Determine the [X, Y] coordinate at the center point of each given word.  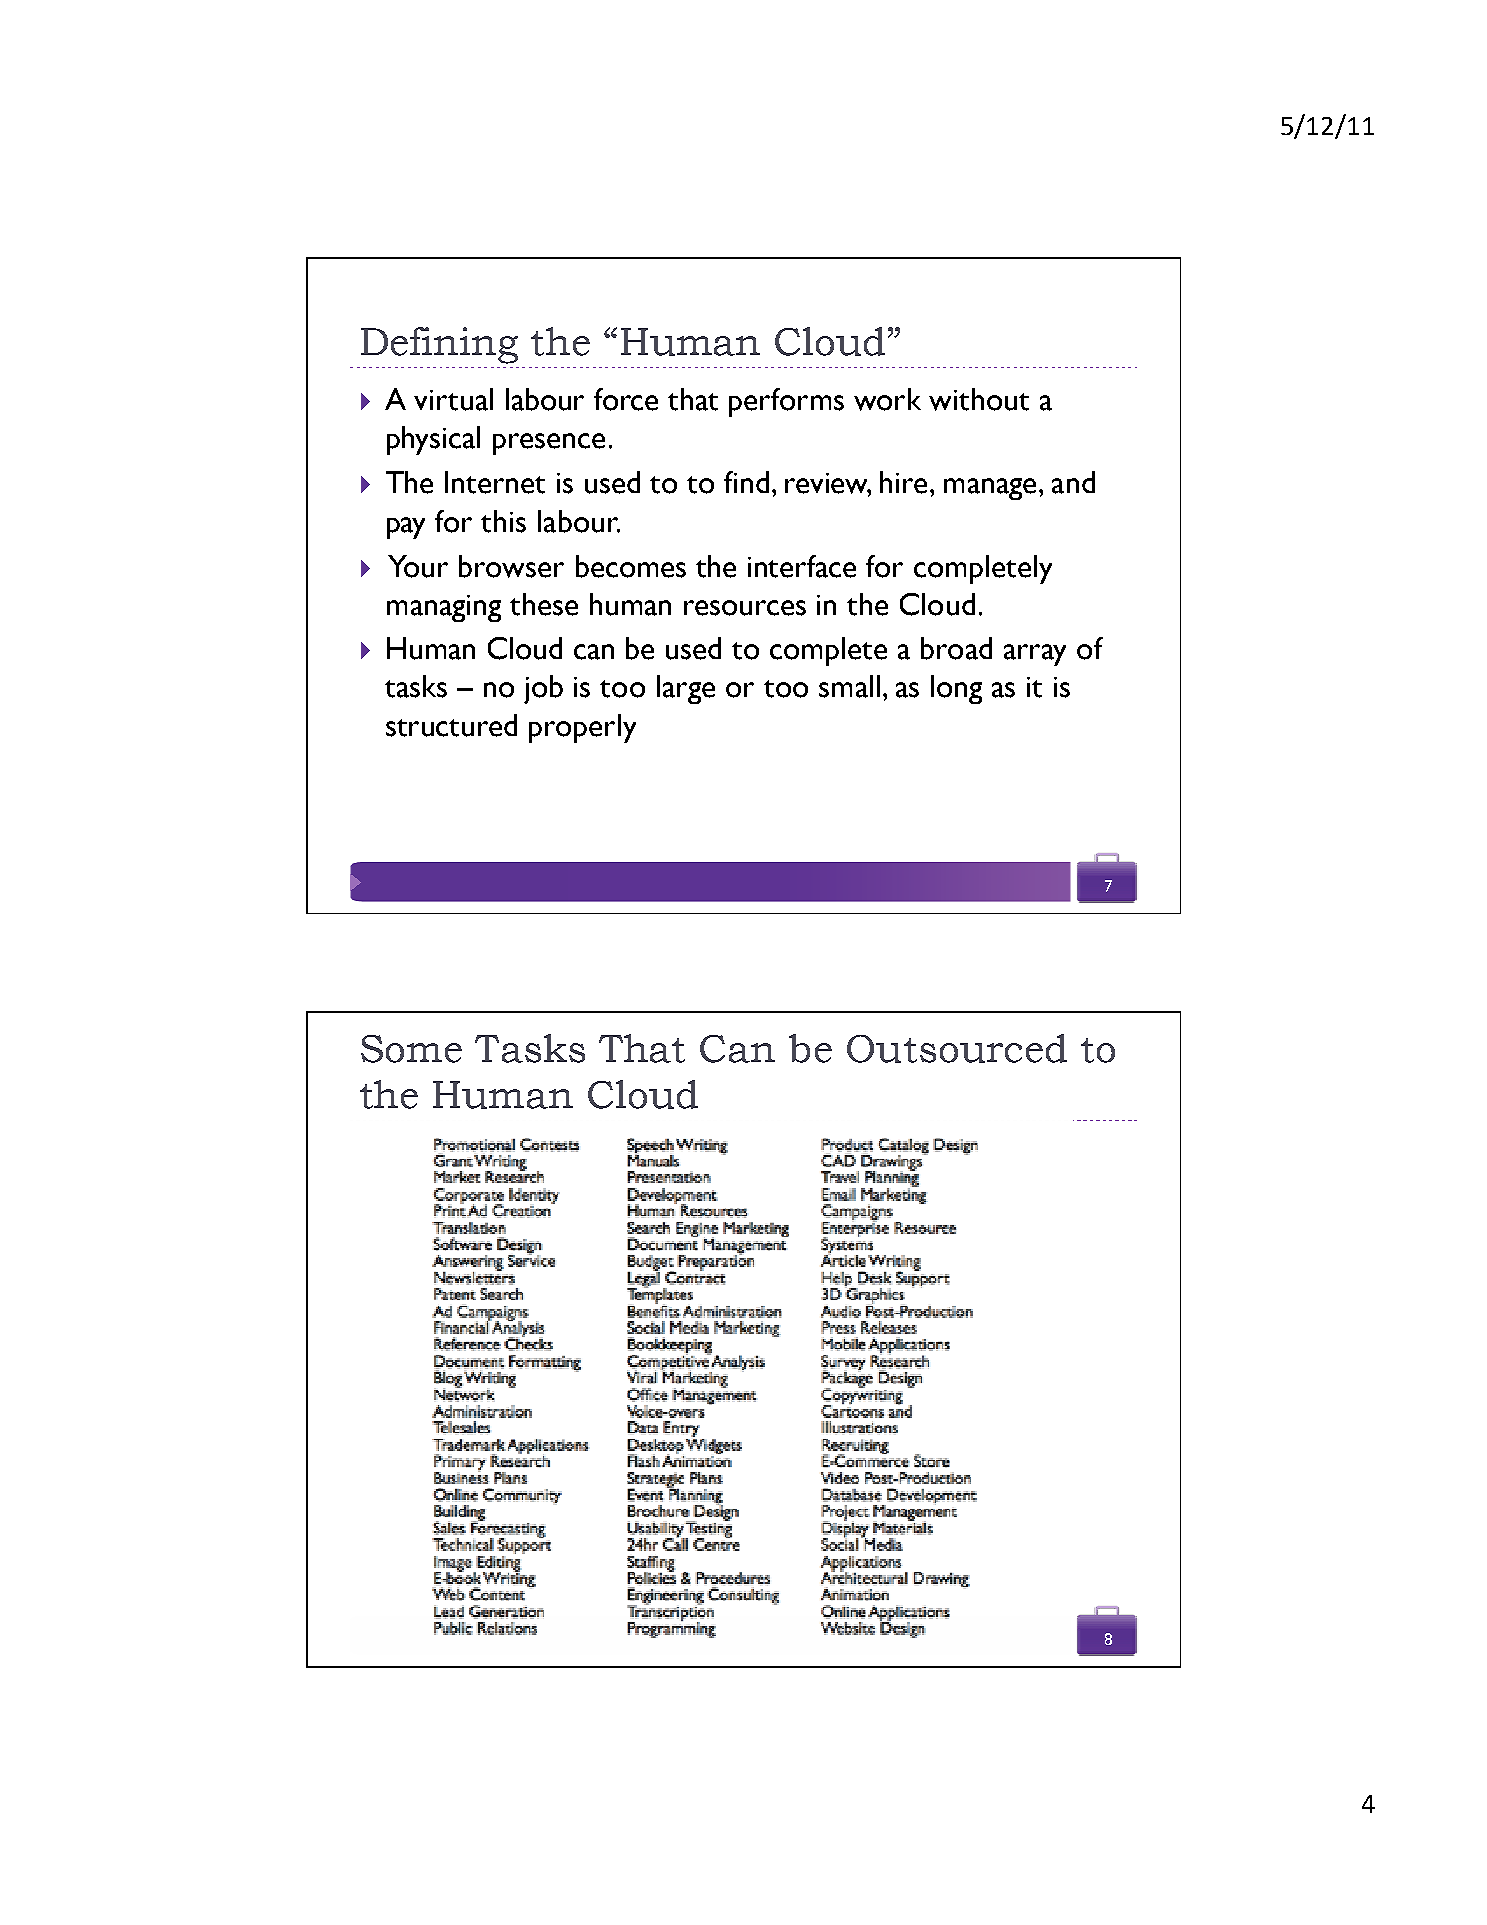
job [543, 689]
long [956, 689]
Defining [439, 345]
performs [786, 402]
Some [411, 1049]
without [979, 399]
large [686, 689]
